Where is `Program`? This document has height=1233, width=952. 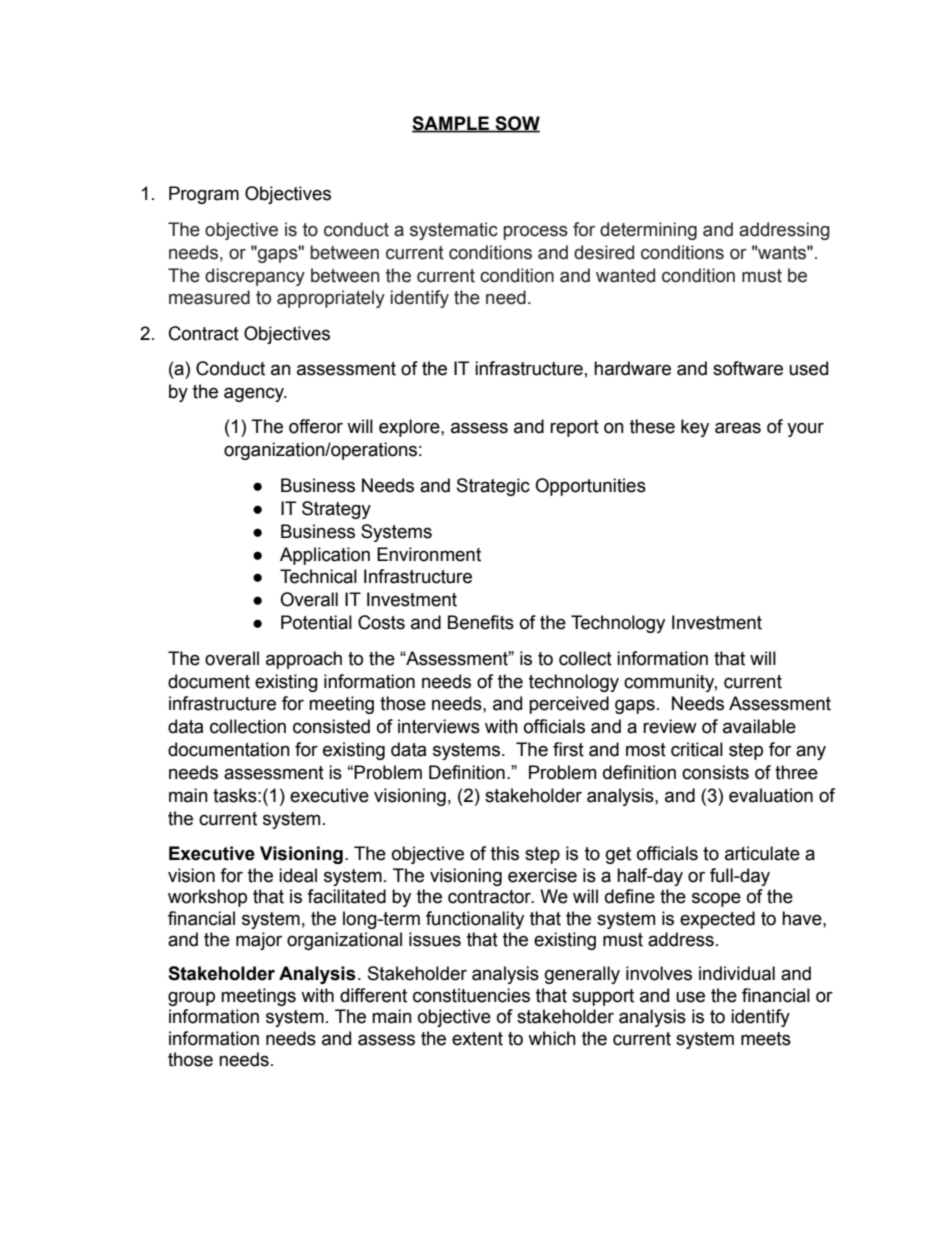 Program is located at coordinates (204, 195).
